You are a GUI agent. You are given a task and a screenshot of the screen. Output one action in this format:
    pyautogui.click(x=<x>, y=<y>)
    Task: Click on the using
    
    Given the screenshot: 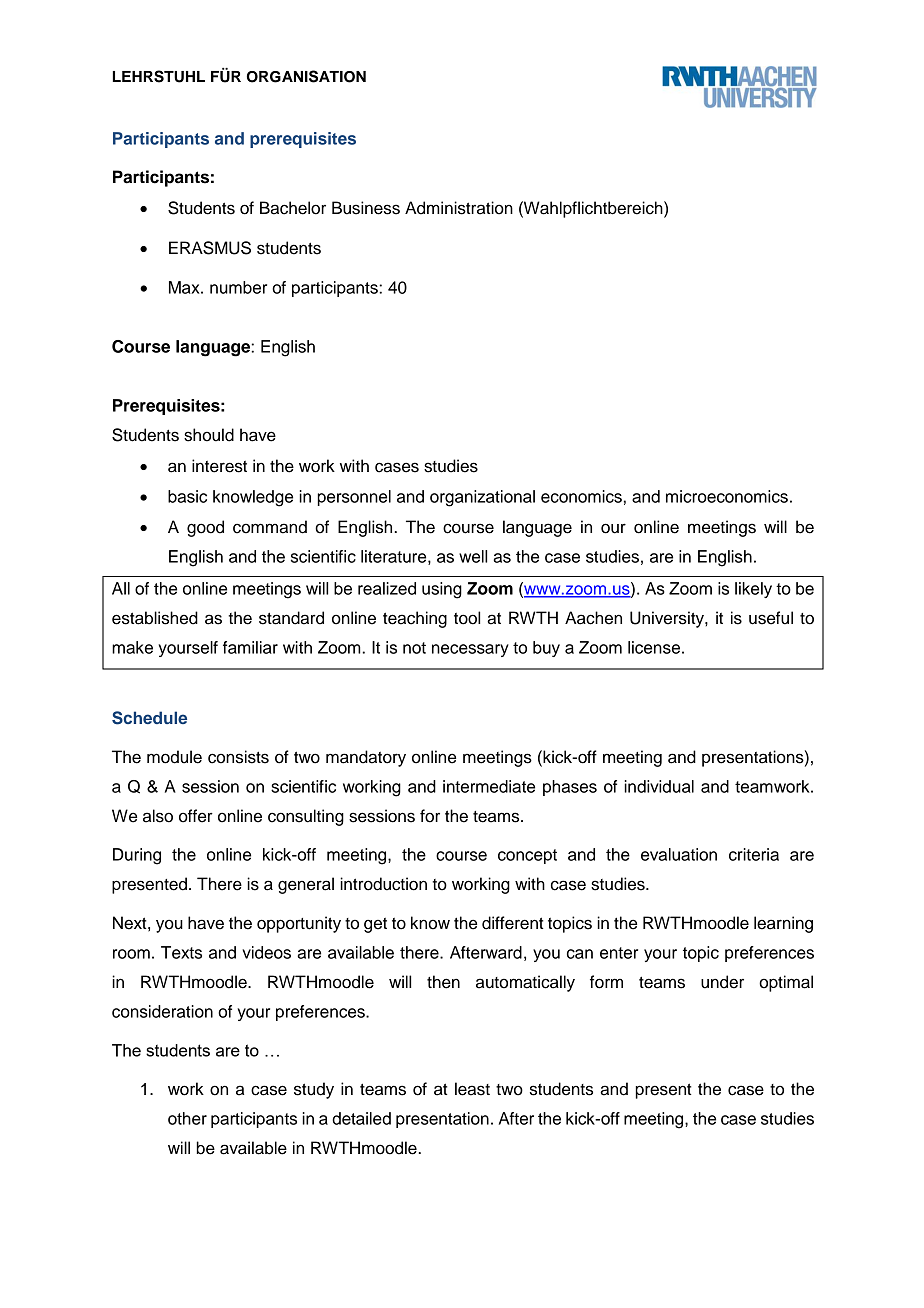 What is the action you would take?
    pyautogui.click(x=442, y=590)
